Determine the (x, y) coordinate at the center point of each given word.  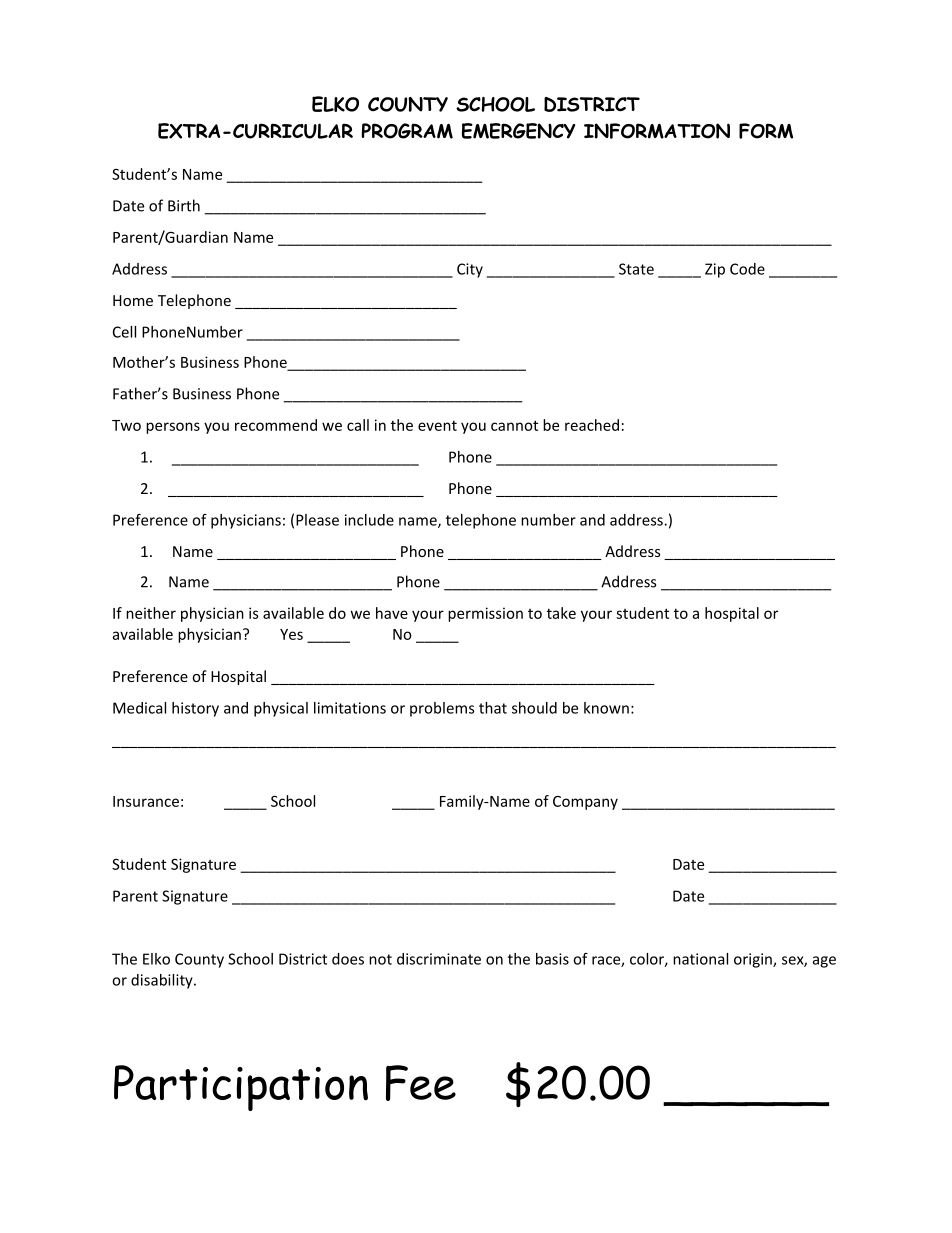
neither (151, 613)
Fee (421, 1083)
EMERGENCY (518, 131)
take (561, 613)
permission (485, 614)
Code (747, 269)
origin (754, 960)
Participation (241, 1088)
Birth (184, 205)
